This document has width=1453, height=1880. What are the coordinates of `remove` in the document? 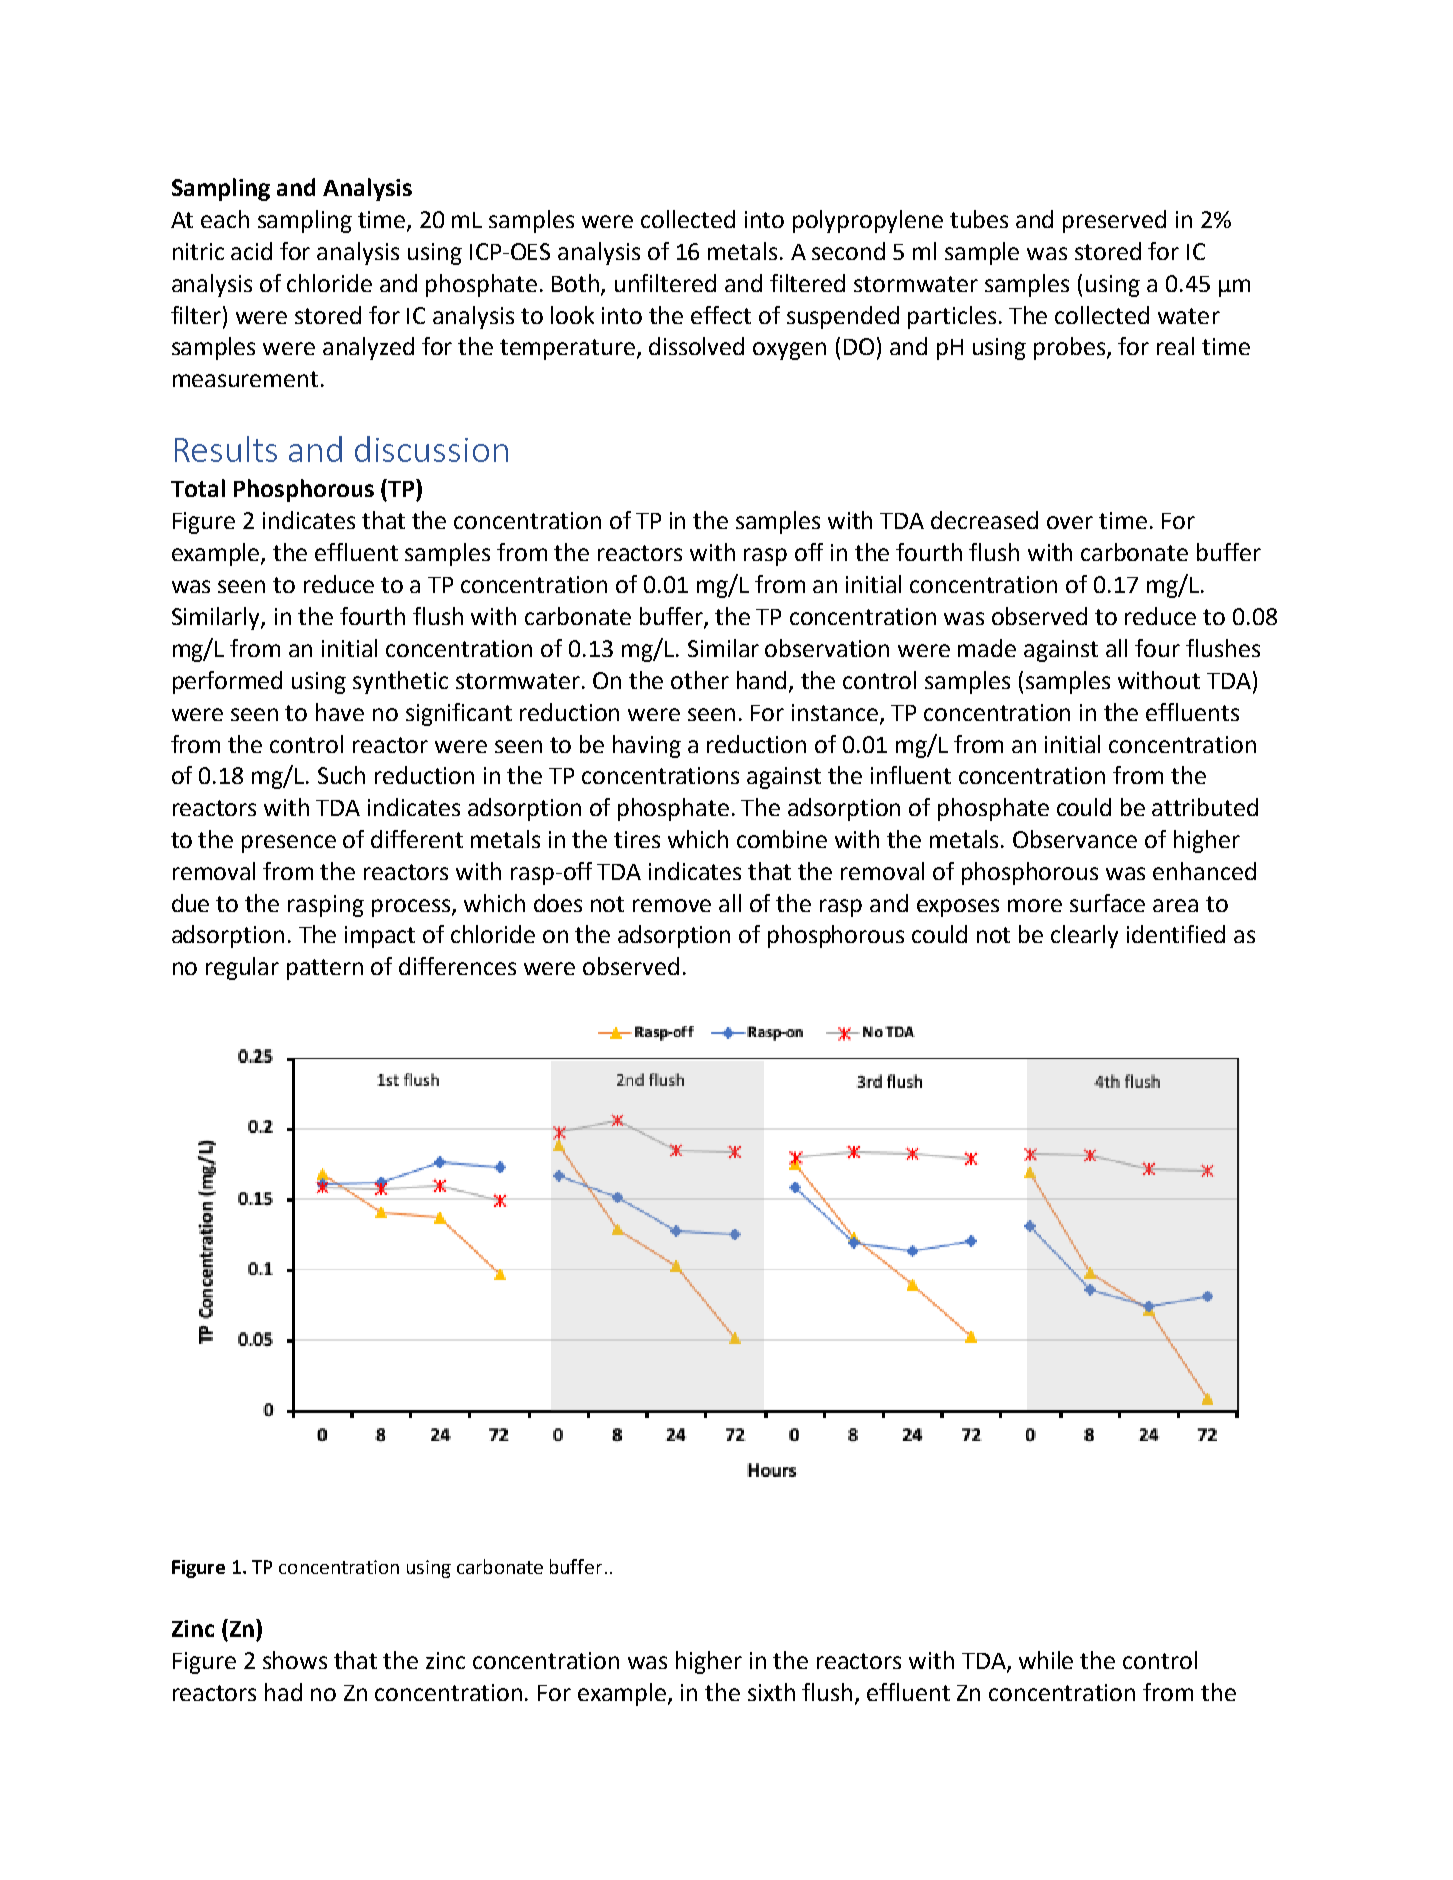 It's located at (672, 905).
